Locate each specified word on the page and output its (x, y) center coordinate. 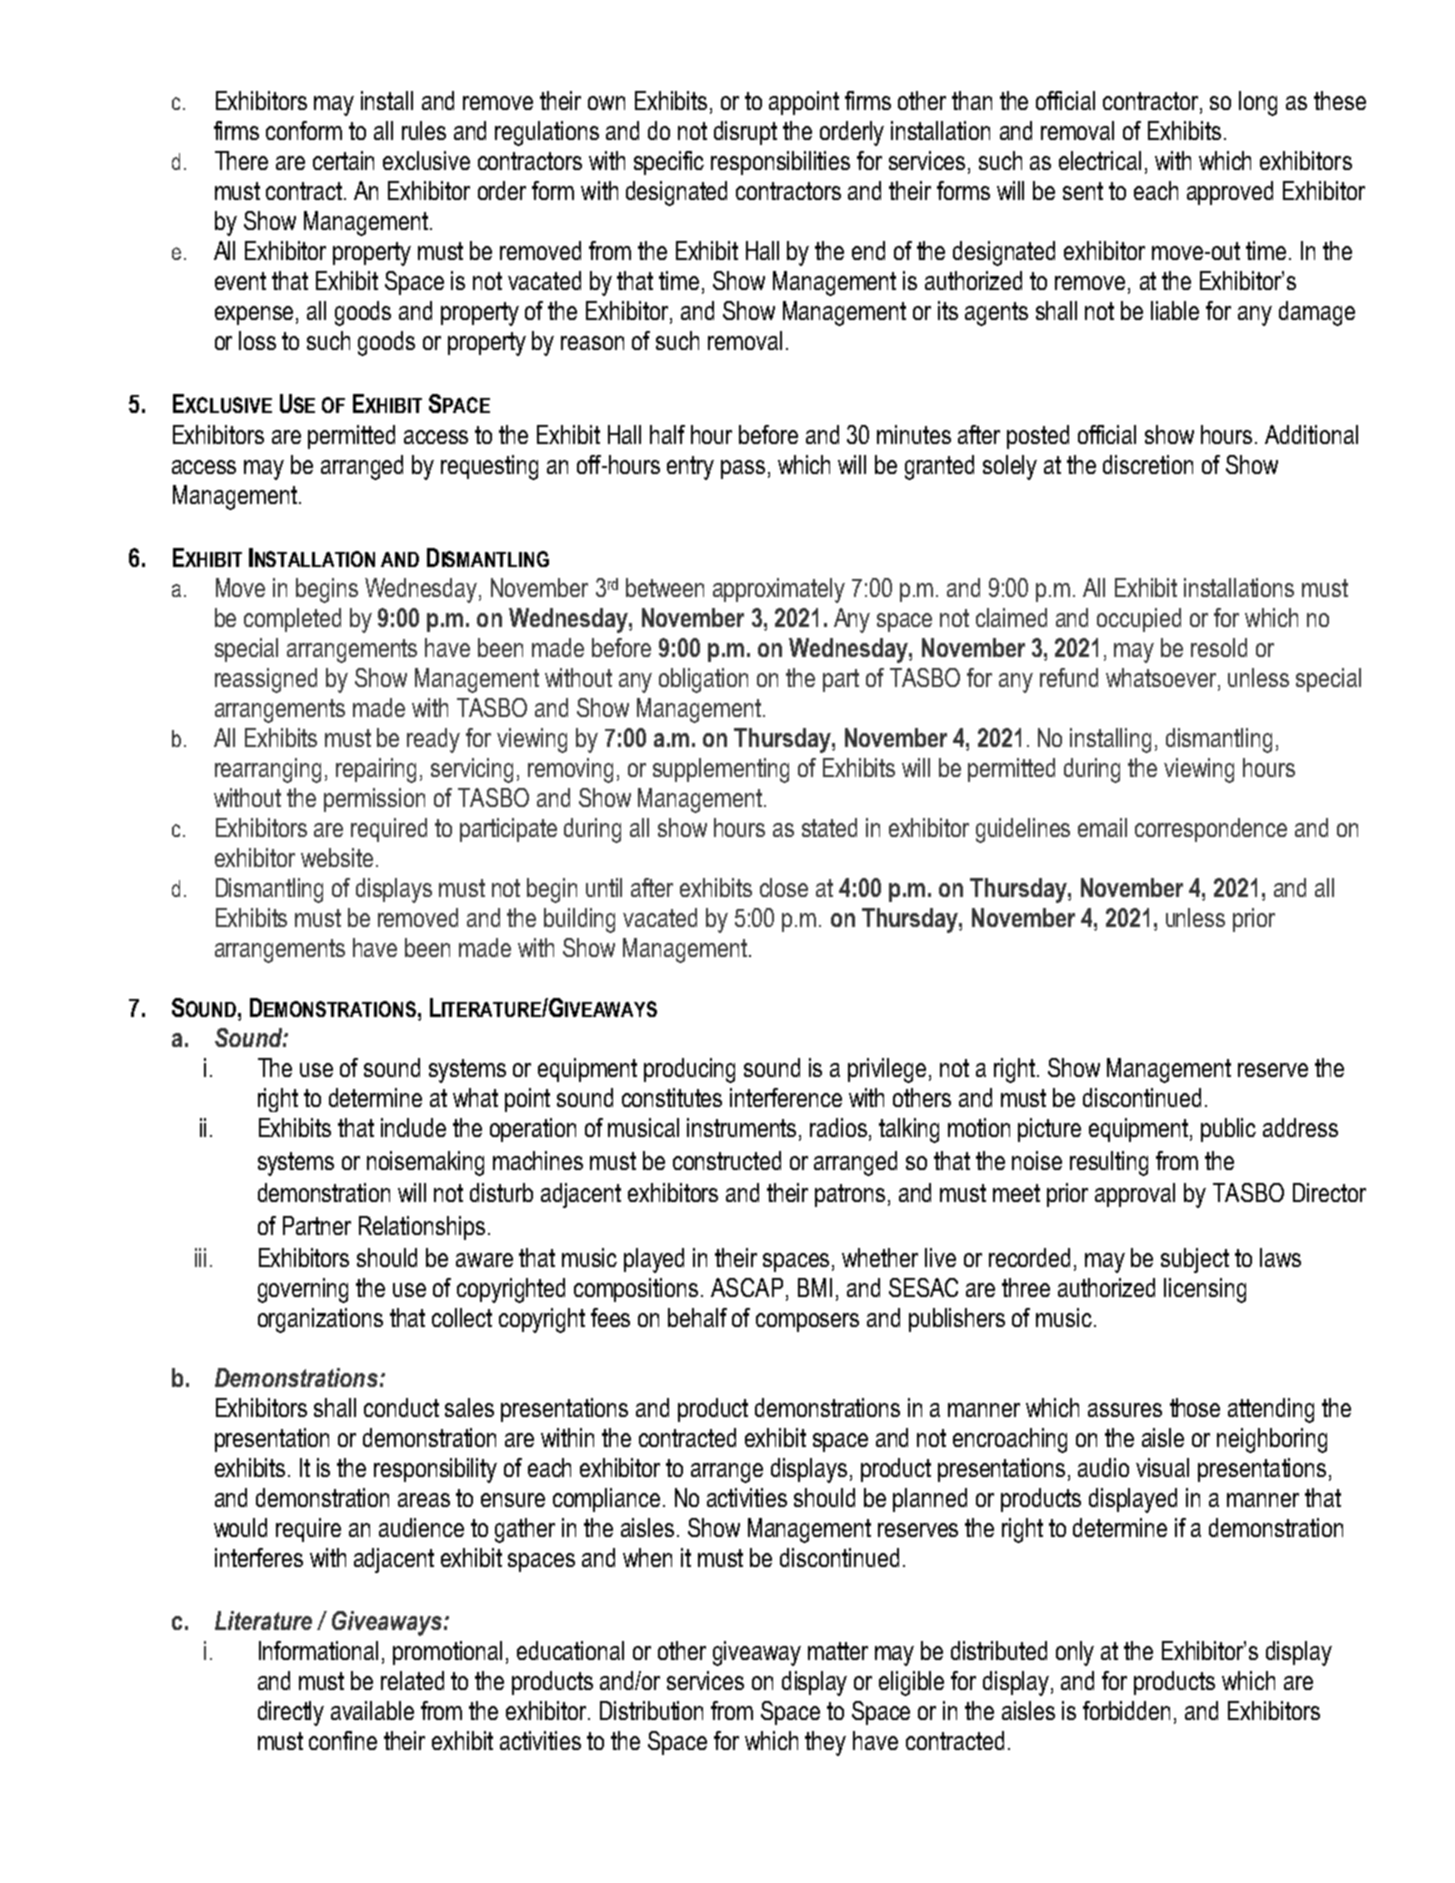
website (337, 857)
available (372, 1710)
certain (343, 160)
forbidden (1126, 1710)
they (825, 1743)
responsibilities (780, 163)
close (784, 887)
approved (1230, 193)
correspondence (1211, 830)
